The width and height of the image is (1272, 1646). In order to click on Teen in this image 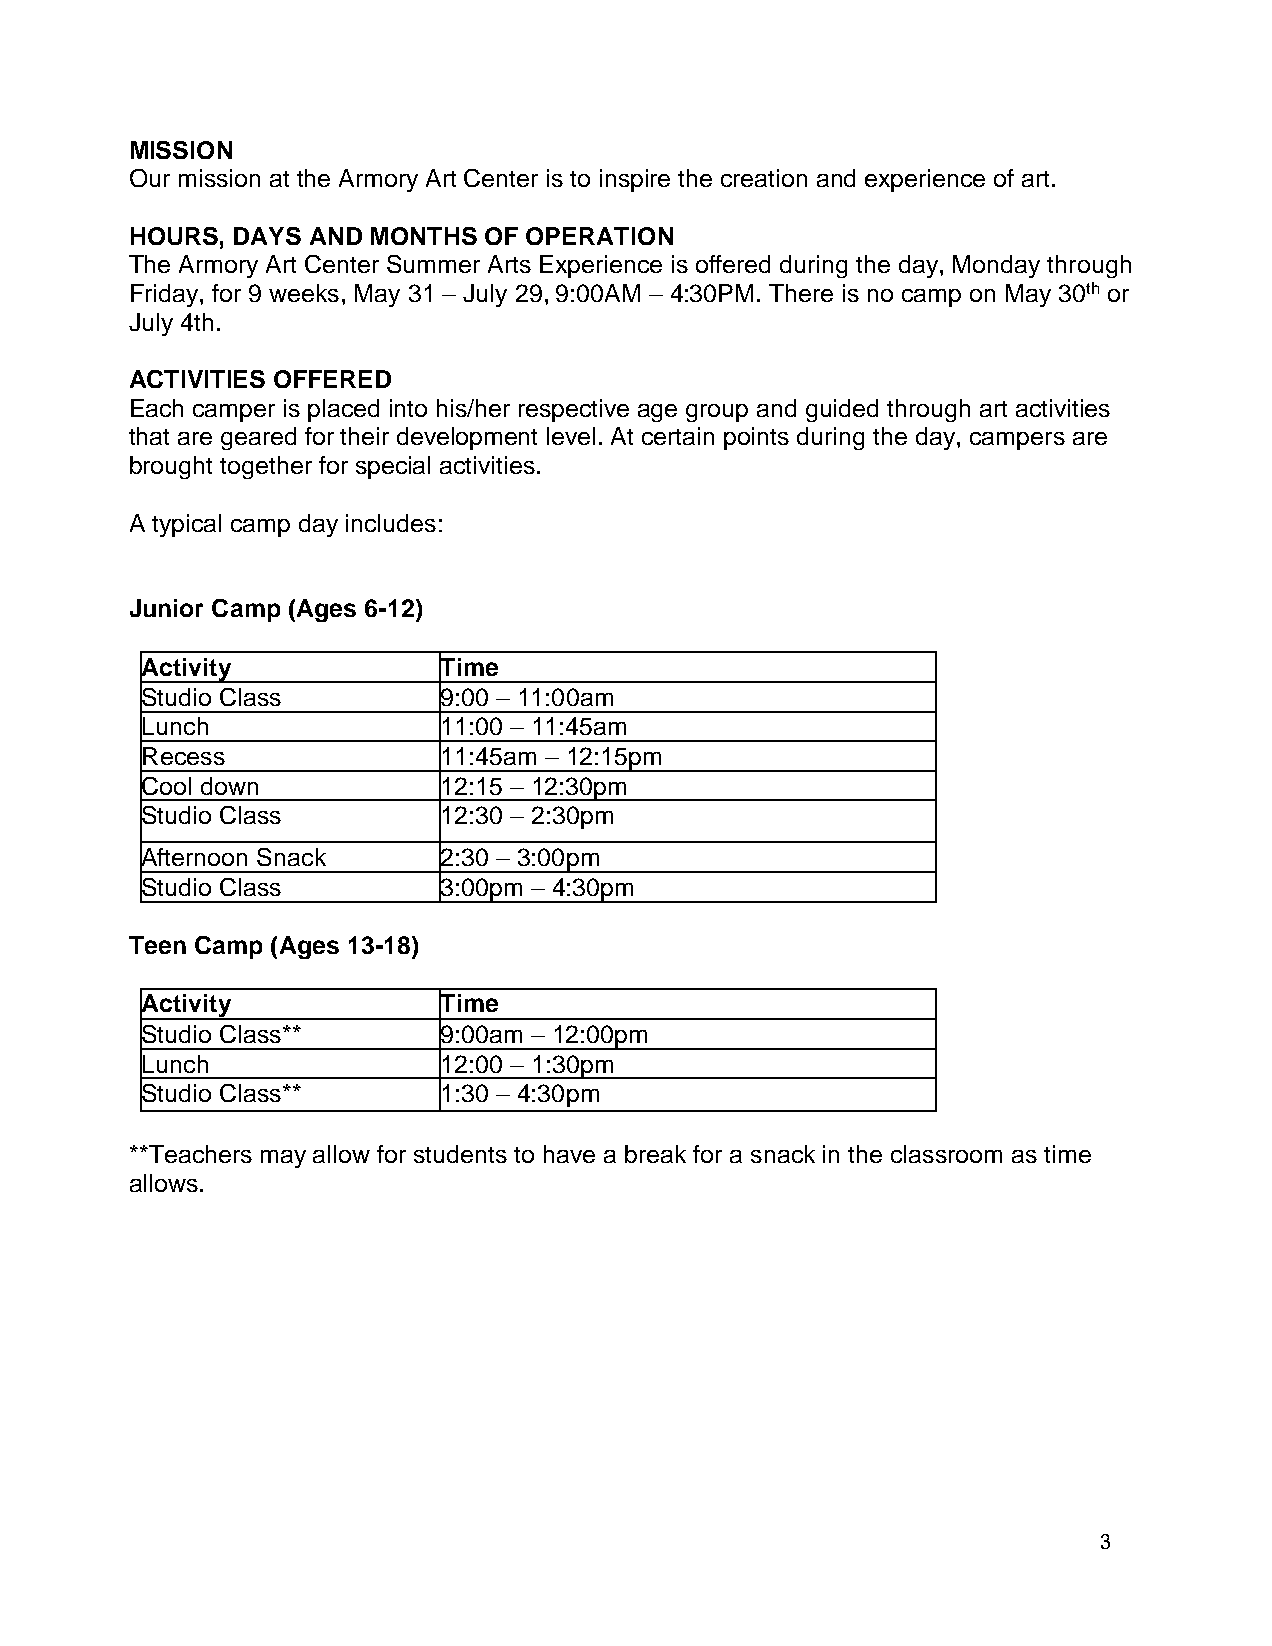, I will do `click(157, 945)`.
